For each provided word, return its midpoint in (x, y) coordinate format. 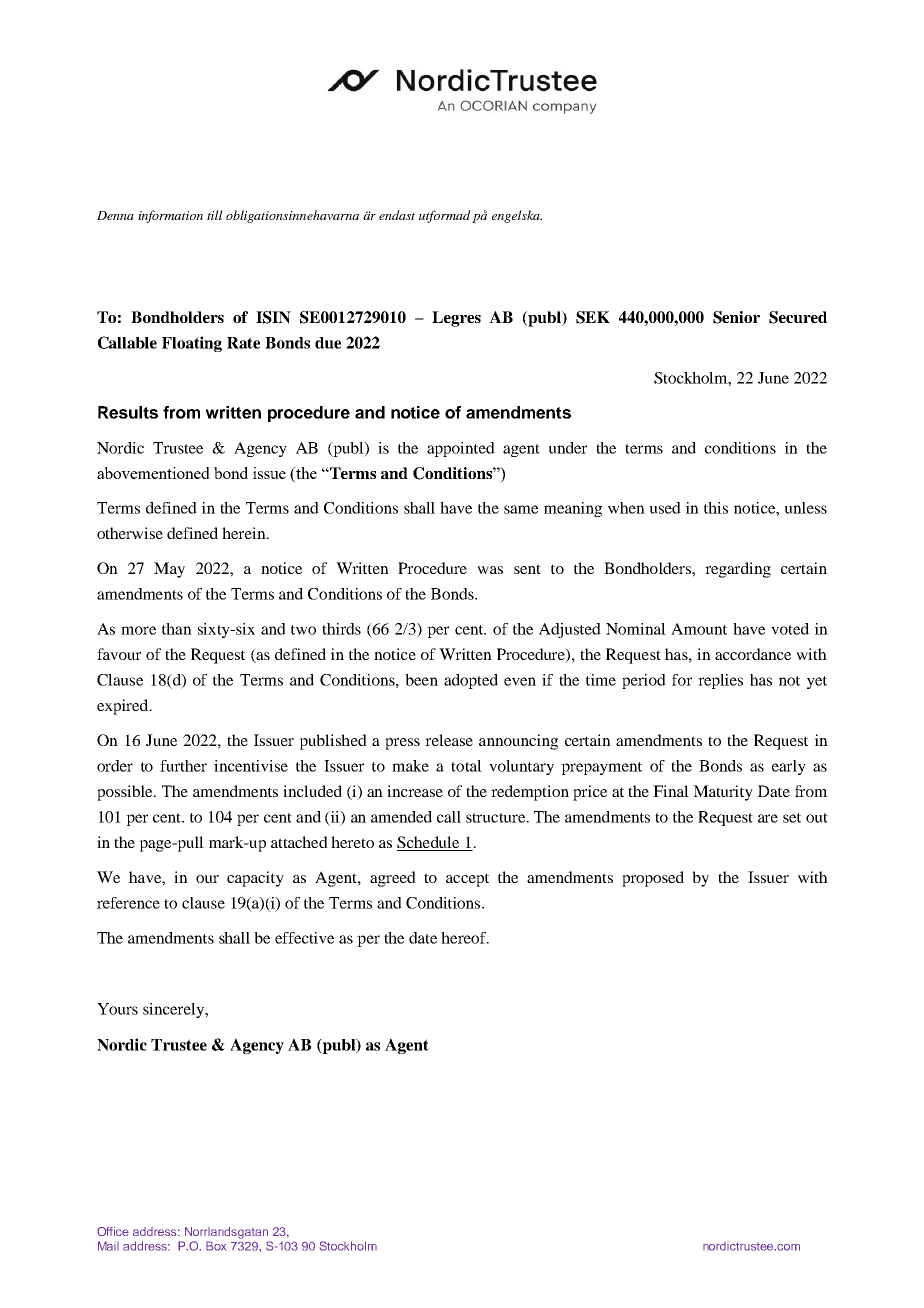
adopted (471, 681)
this (716, 508)
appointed (461, 449)
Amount (699, 629)
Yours (117, 1009)
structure (497, 818)
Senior (736, 317)
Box (216, 1246)
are (768, 818)
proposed (653, 879)
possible (126, 793)
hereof (465, 938)
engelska (517, 216)
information (170, 216)
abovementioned (153, 473)
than (177, 629)
